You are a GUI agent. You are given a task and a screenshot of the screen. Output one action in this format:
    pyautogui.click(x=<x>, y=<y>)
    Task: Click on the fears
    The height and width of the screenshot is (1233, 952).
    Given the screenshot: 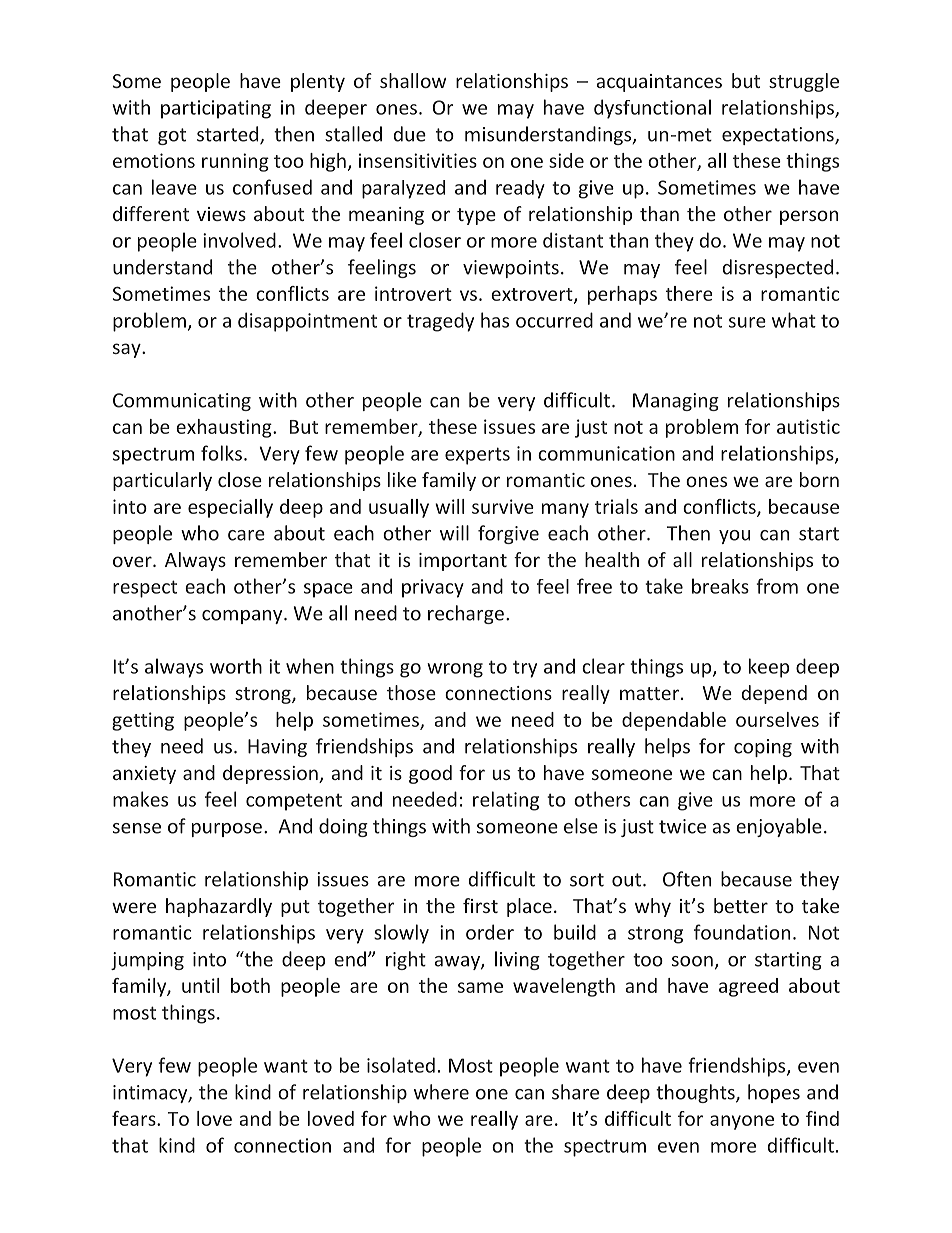 What is the action you would take?
    pyautogui.click(x=135, y=1118)
